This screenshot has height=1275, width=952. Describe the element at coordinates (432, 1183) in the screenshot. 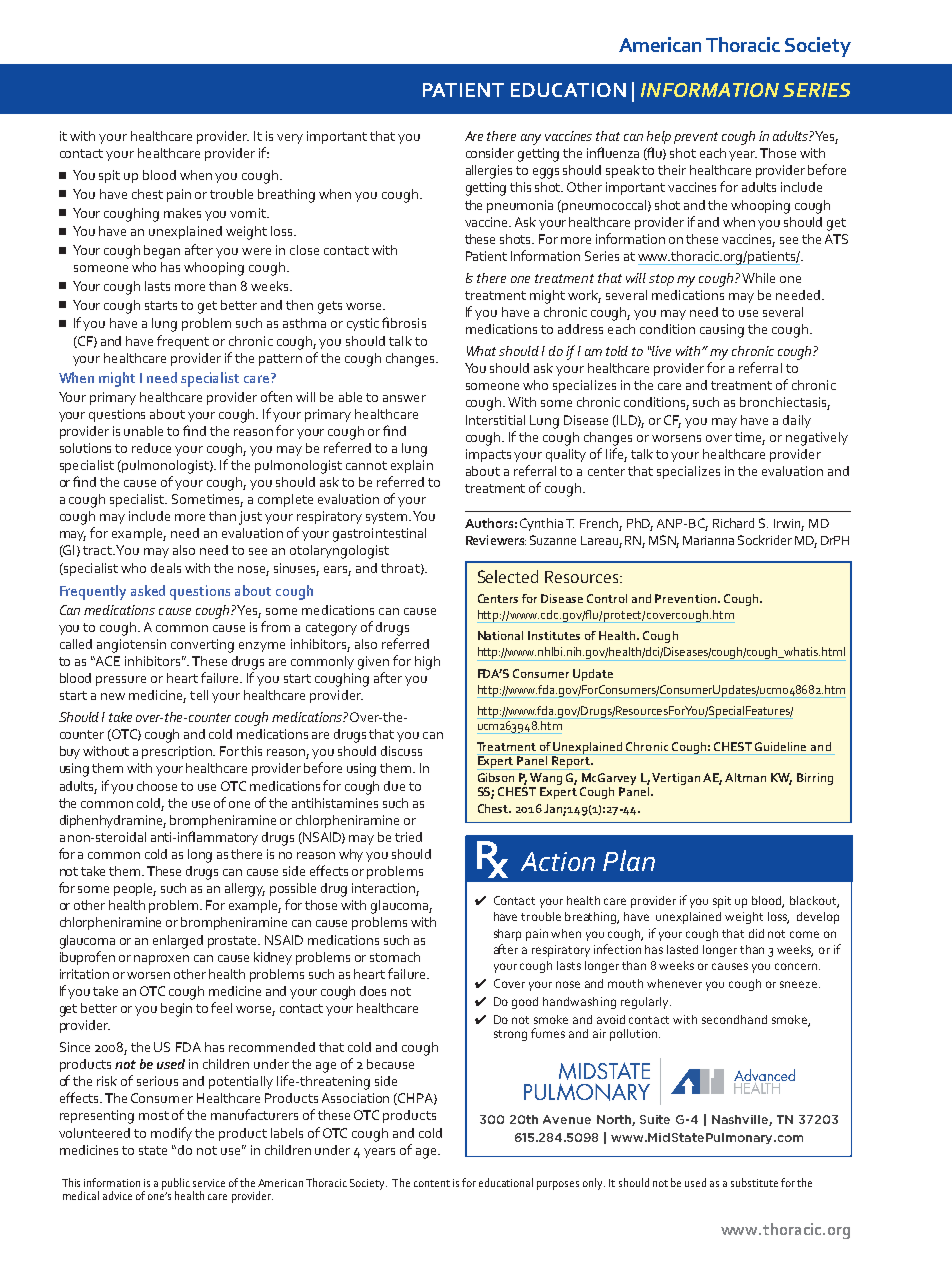

I see `content` at that location.
